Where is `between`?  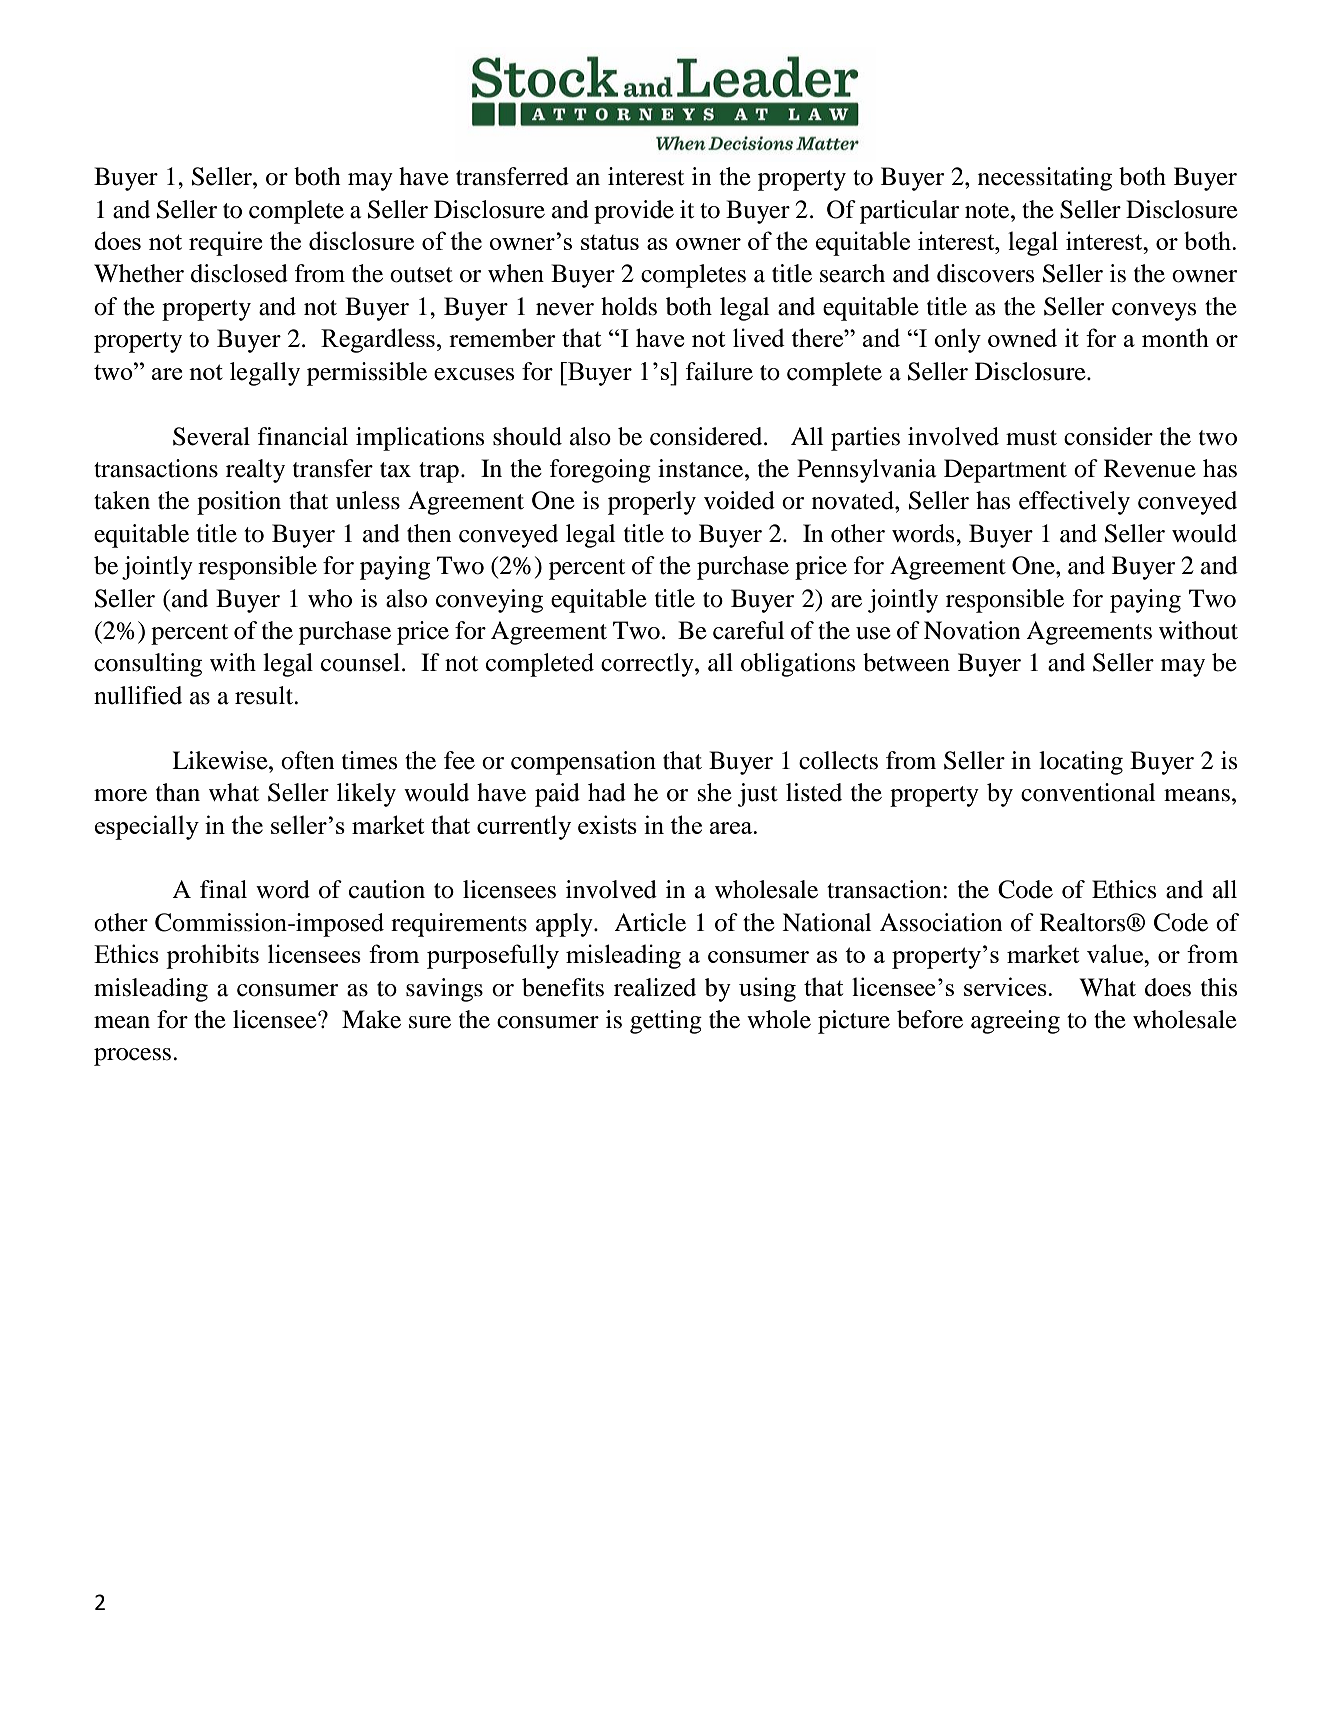 between is located at coordinates (906, 662).
